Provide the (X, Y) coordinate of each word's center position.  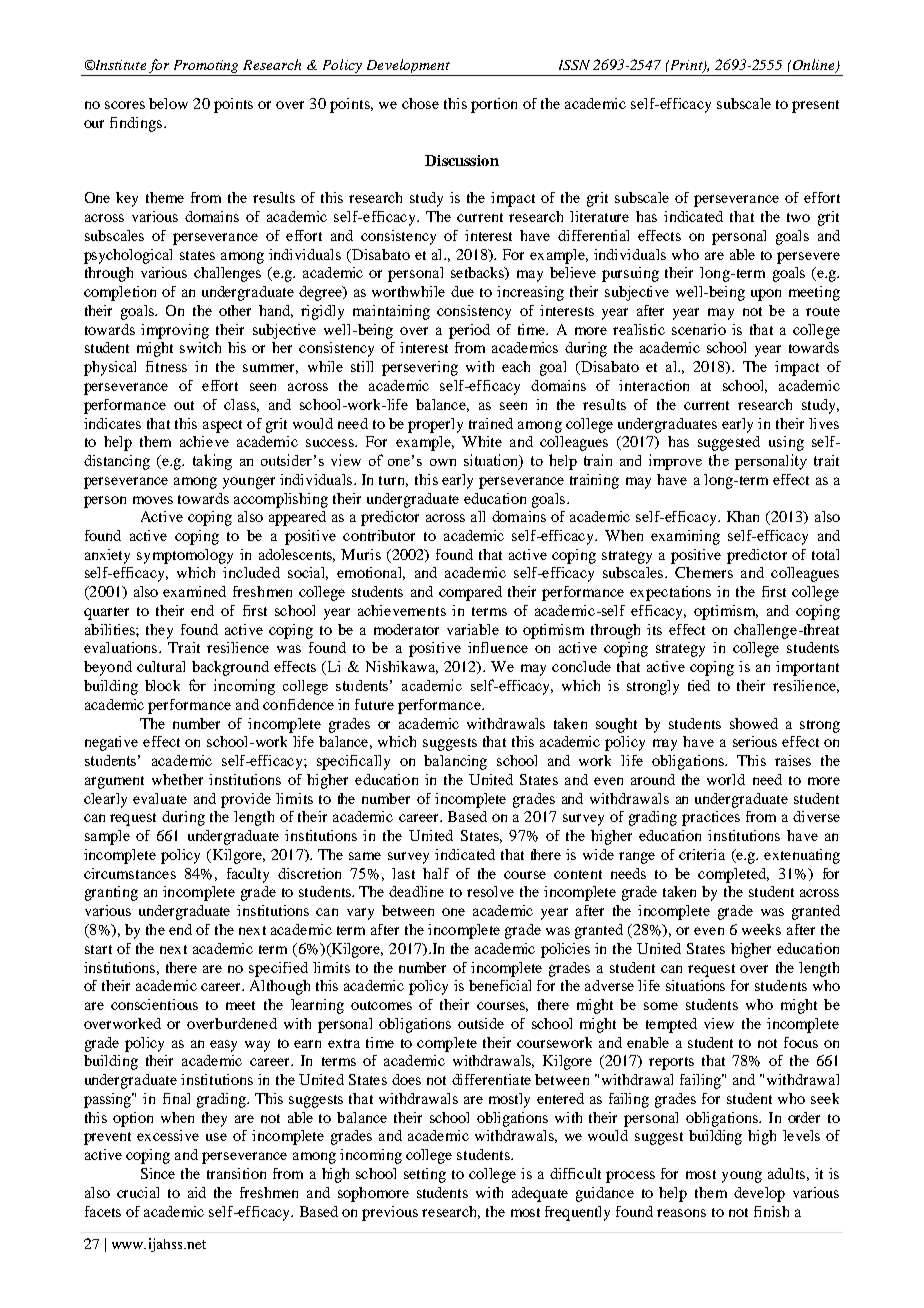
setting (425, 1175)
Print (686, 66)
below (168, 103)
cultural (161, 666)
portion (494, 105)
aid (197, 1192)
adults (786, 1173)
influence (498, 647)
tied (699, 685)
